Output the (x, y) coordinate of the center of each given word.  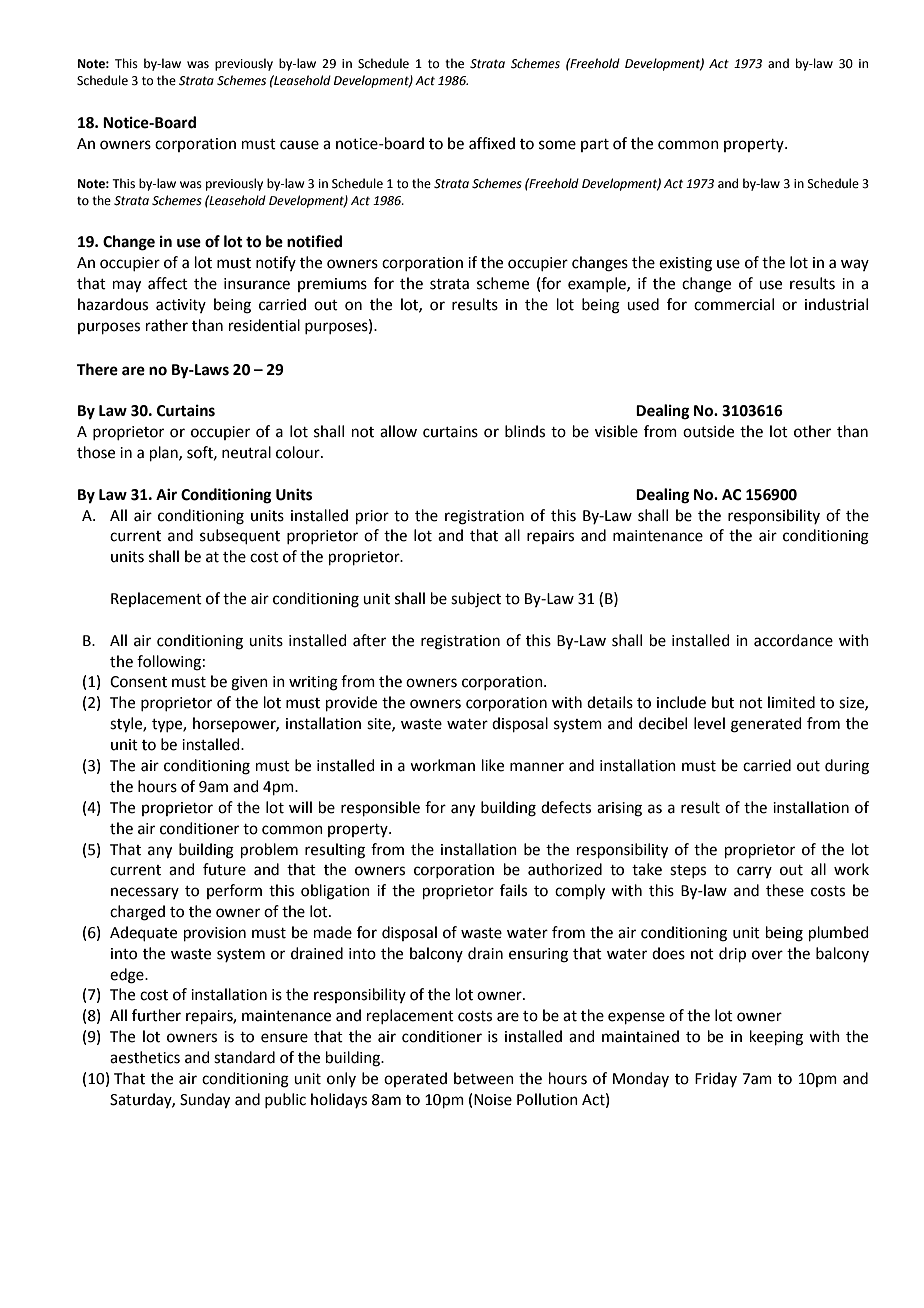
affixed (492, 143)
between (484, 1078)
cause (299, 145)
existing (685, 264)
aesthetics (145, 1057)
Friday (716, 1079)
